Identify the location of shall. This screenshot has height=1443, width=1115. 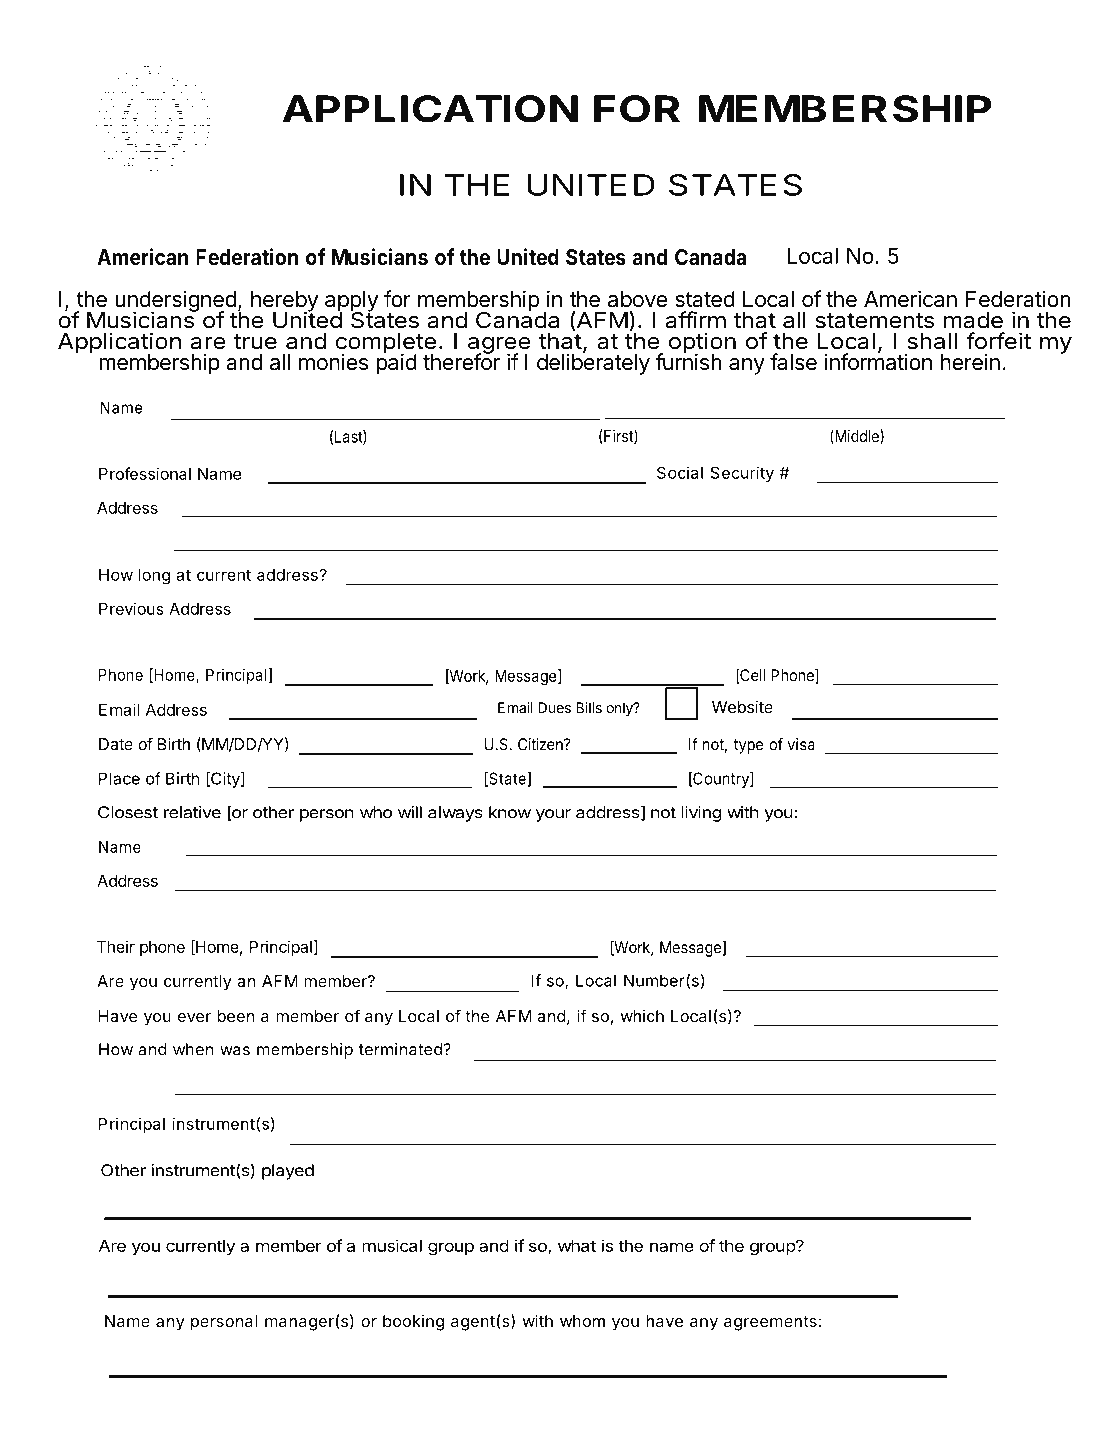
(932, 341).
